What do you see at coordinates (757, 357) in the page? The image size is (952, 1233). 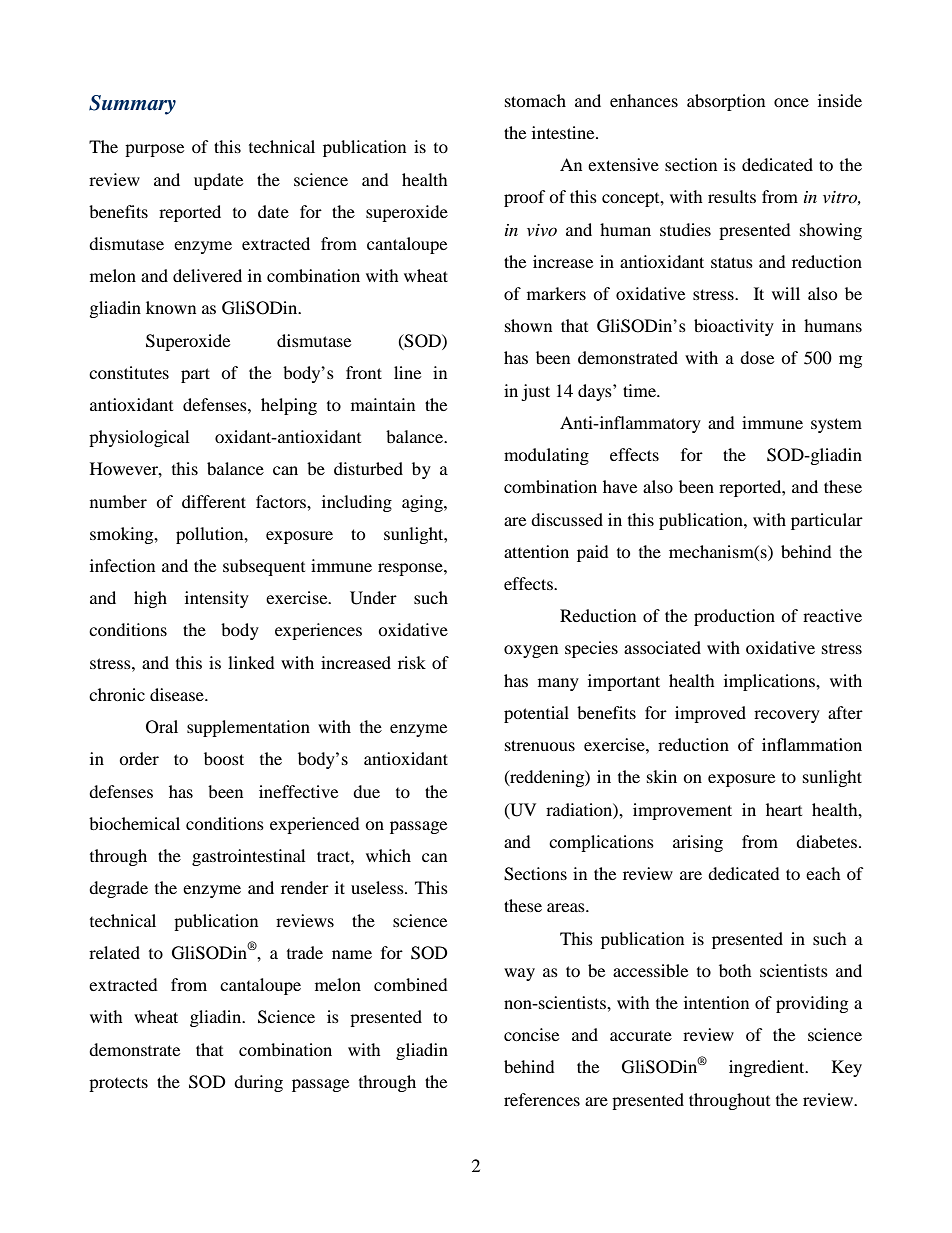 I see `dose` at bounding box center [757, 357].
